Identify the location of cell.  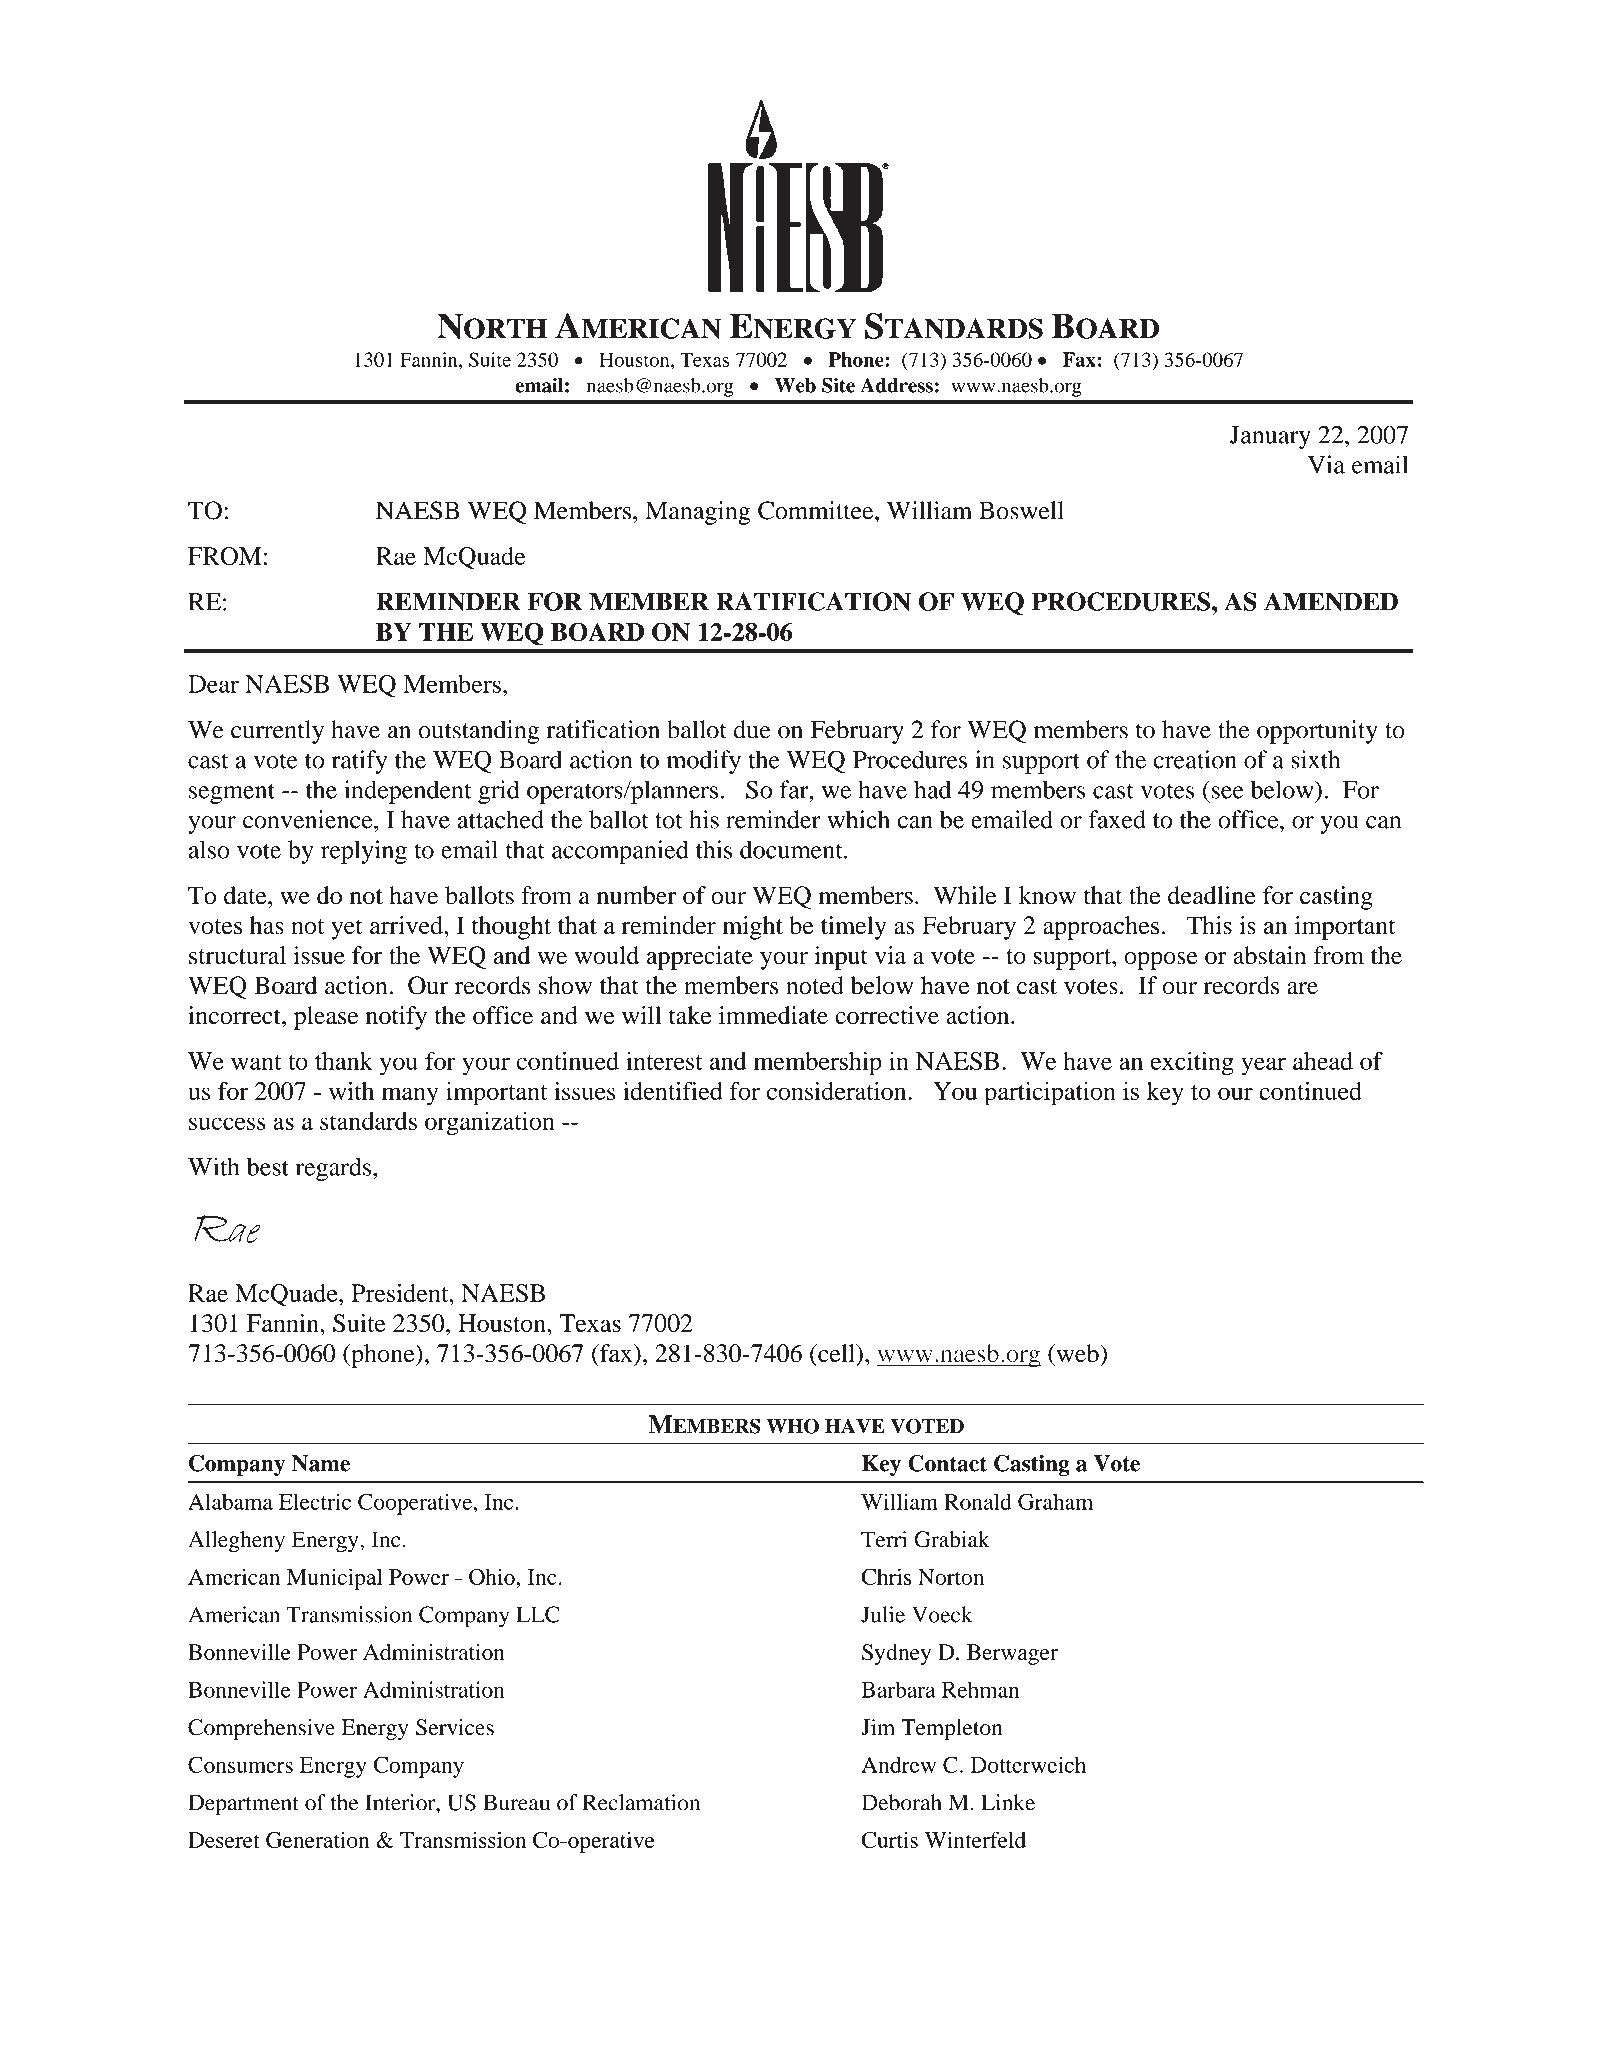
(836, 1353).
